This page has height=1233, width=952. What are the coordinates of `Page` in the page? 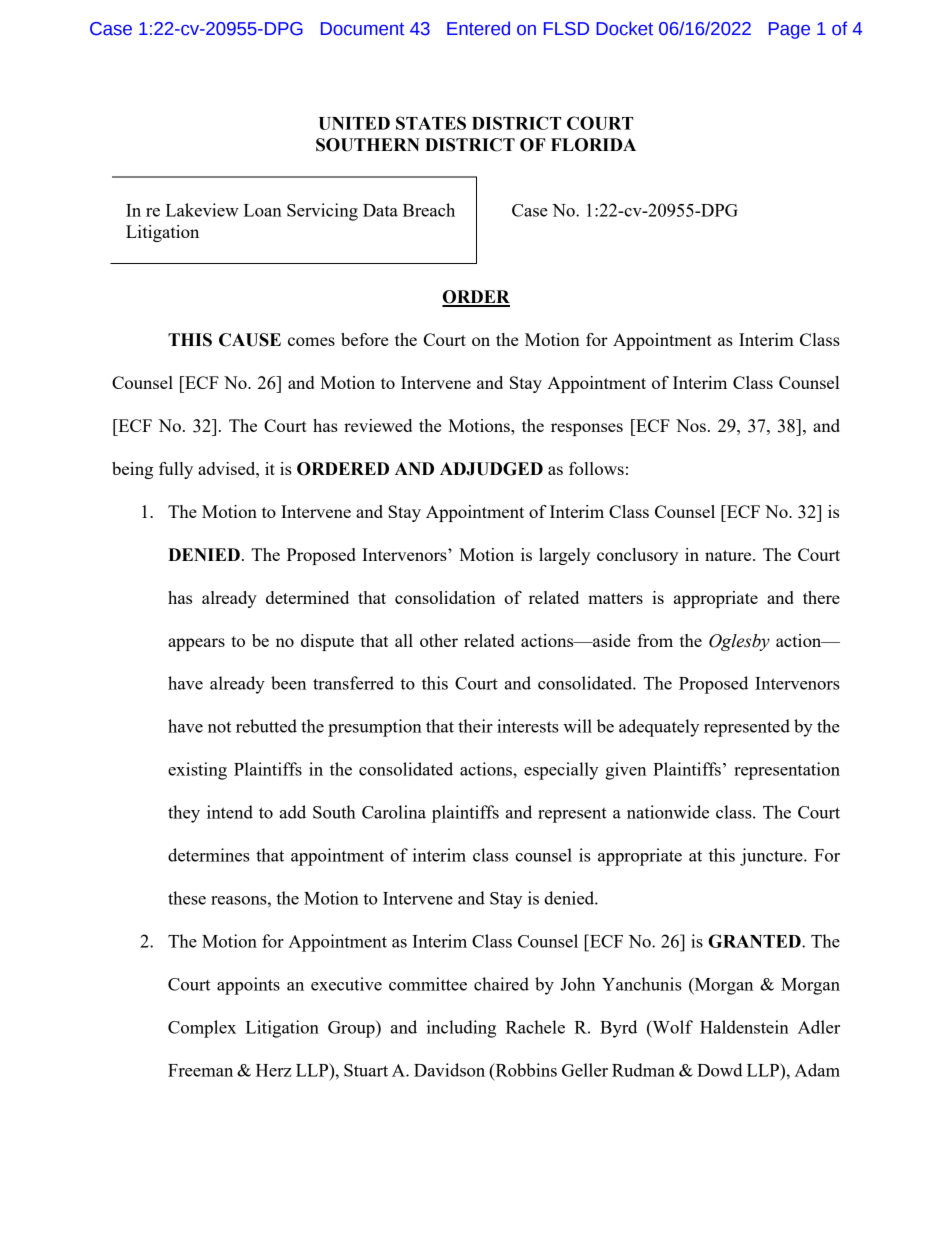 It's located at (789, 30).
